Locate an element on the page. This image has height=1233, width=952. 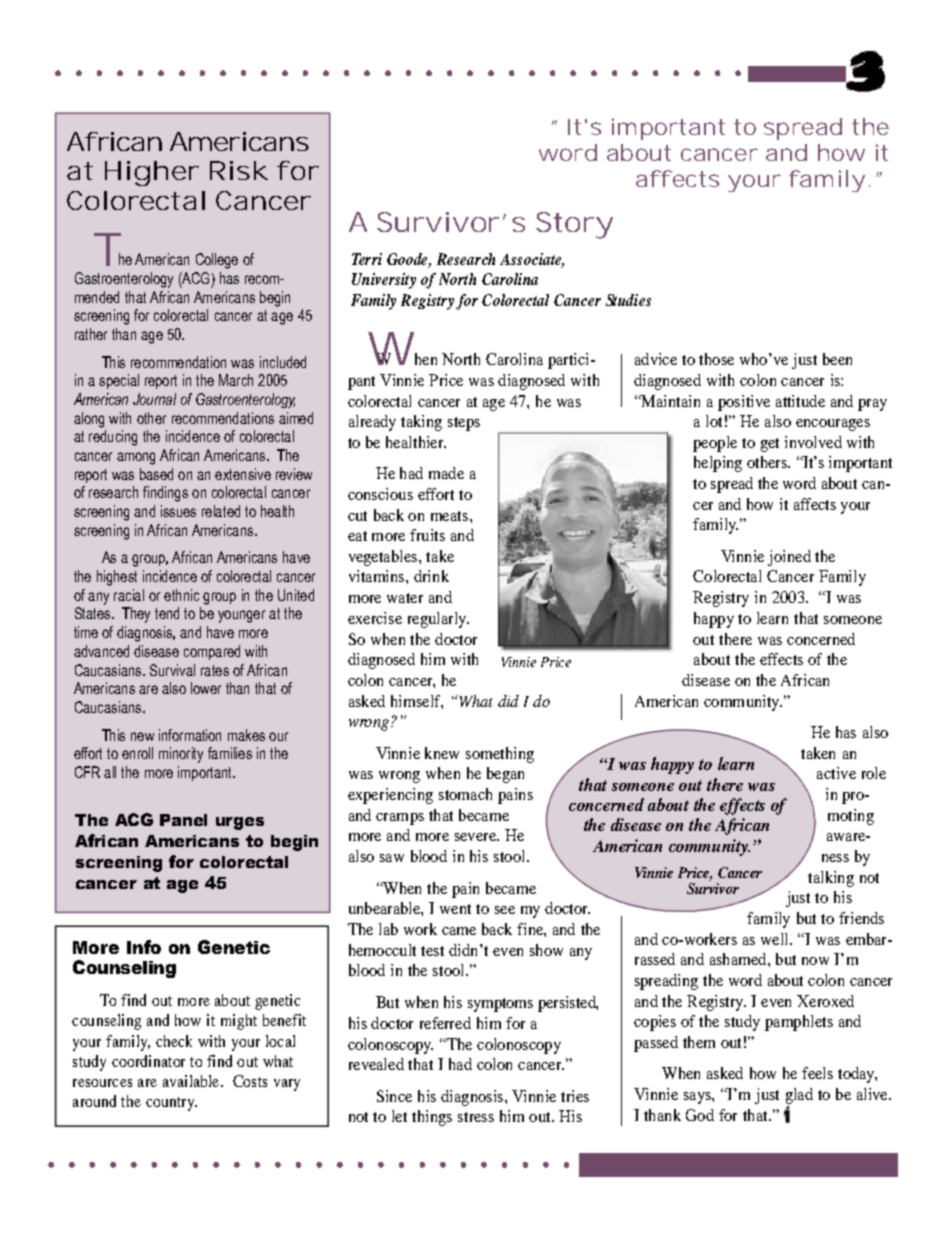
active is located at coordinates (836, 773).
